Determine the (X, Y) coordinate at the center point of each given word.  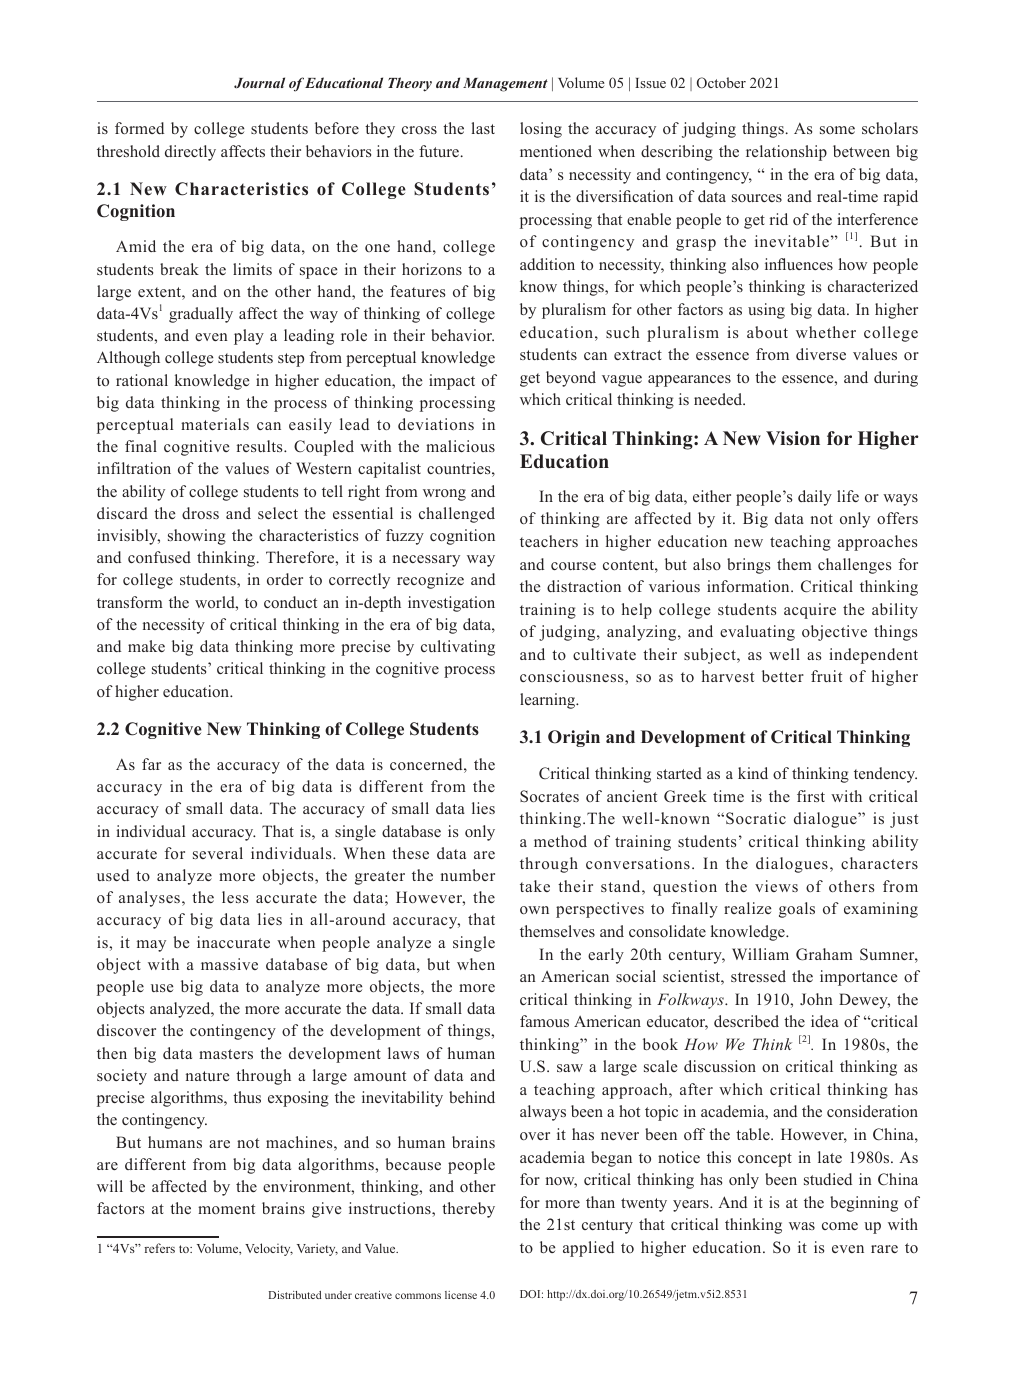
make (146, 646)
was (802, 1226)
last (483, 128)
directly (190, 153)
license (461, 1295)
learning (549, 701)
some (837, 130)
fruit (826, 676)
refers (160, 1248)
